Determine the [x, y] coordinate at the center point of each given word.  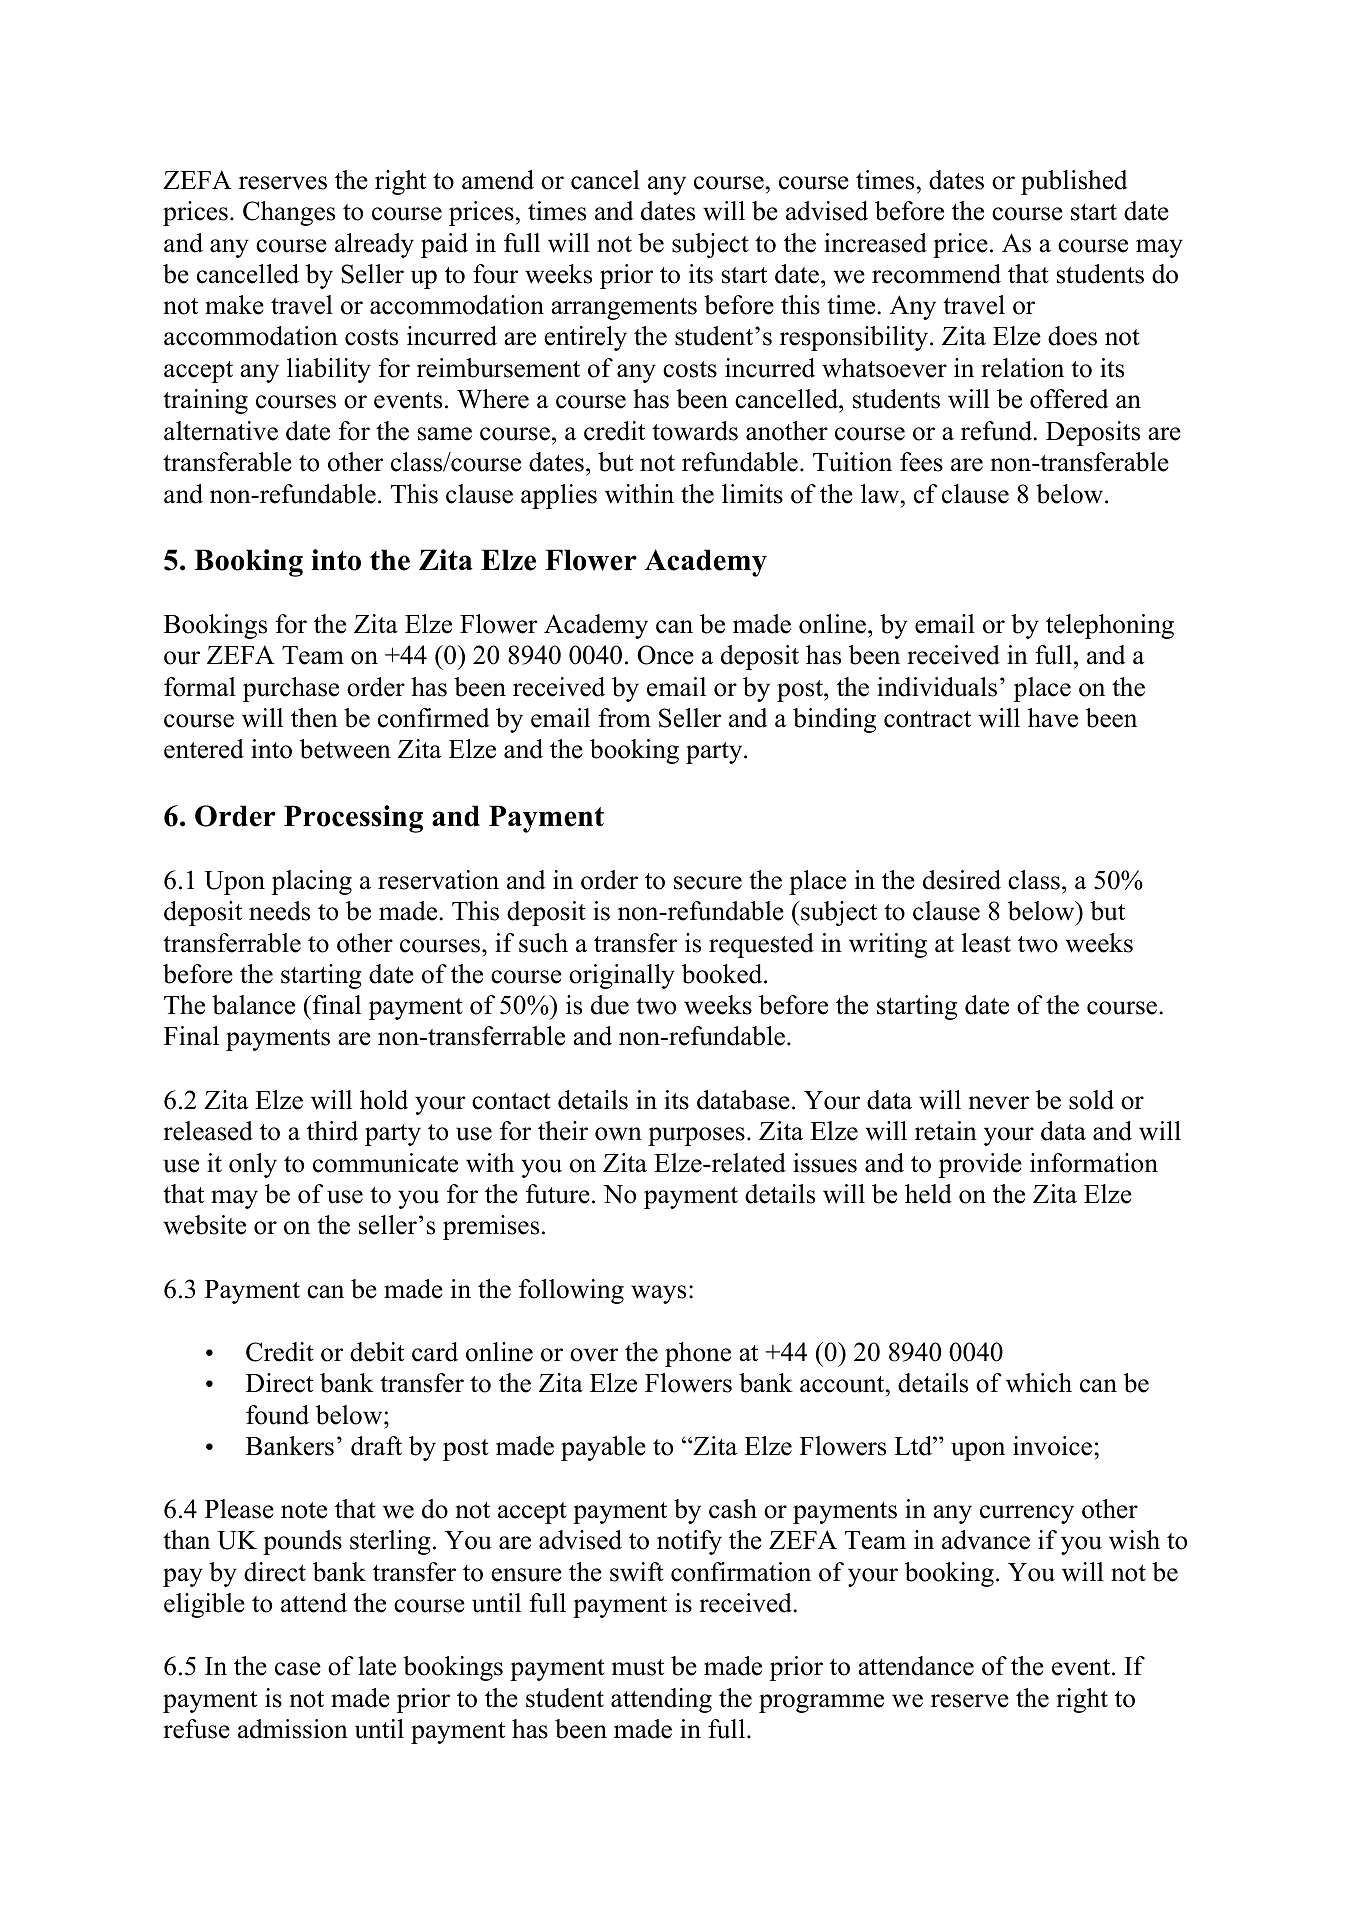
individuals [937, 687]
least [986, 943]
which [1039, 1383]
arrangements [624, 309]
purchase [291, 689]
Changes [289, 213]
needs [279, 911]
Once [665, 655]
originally [622, 976]
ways [658, 1294]
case [298, 1669]
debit [377, 1352]
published [1074, 182]
